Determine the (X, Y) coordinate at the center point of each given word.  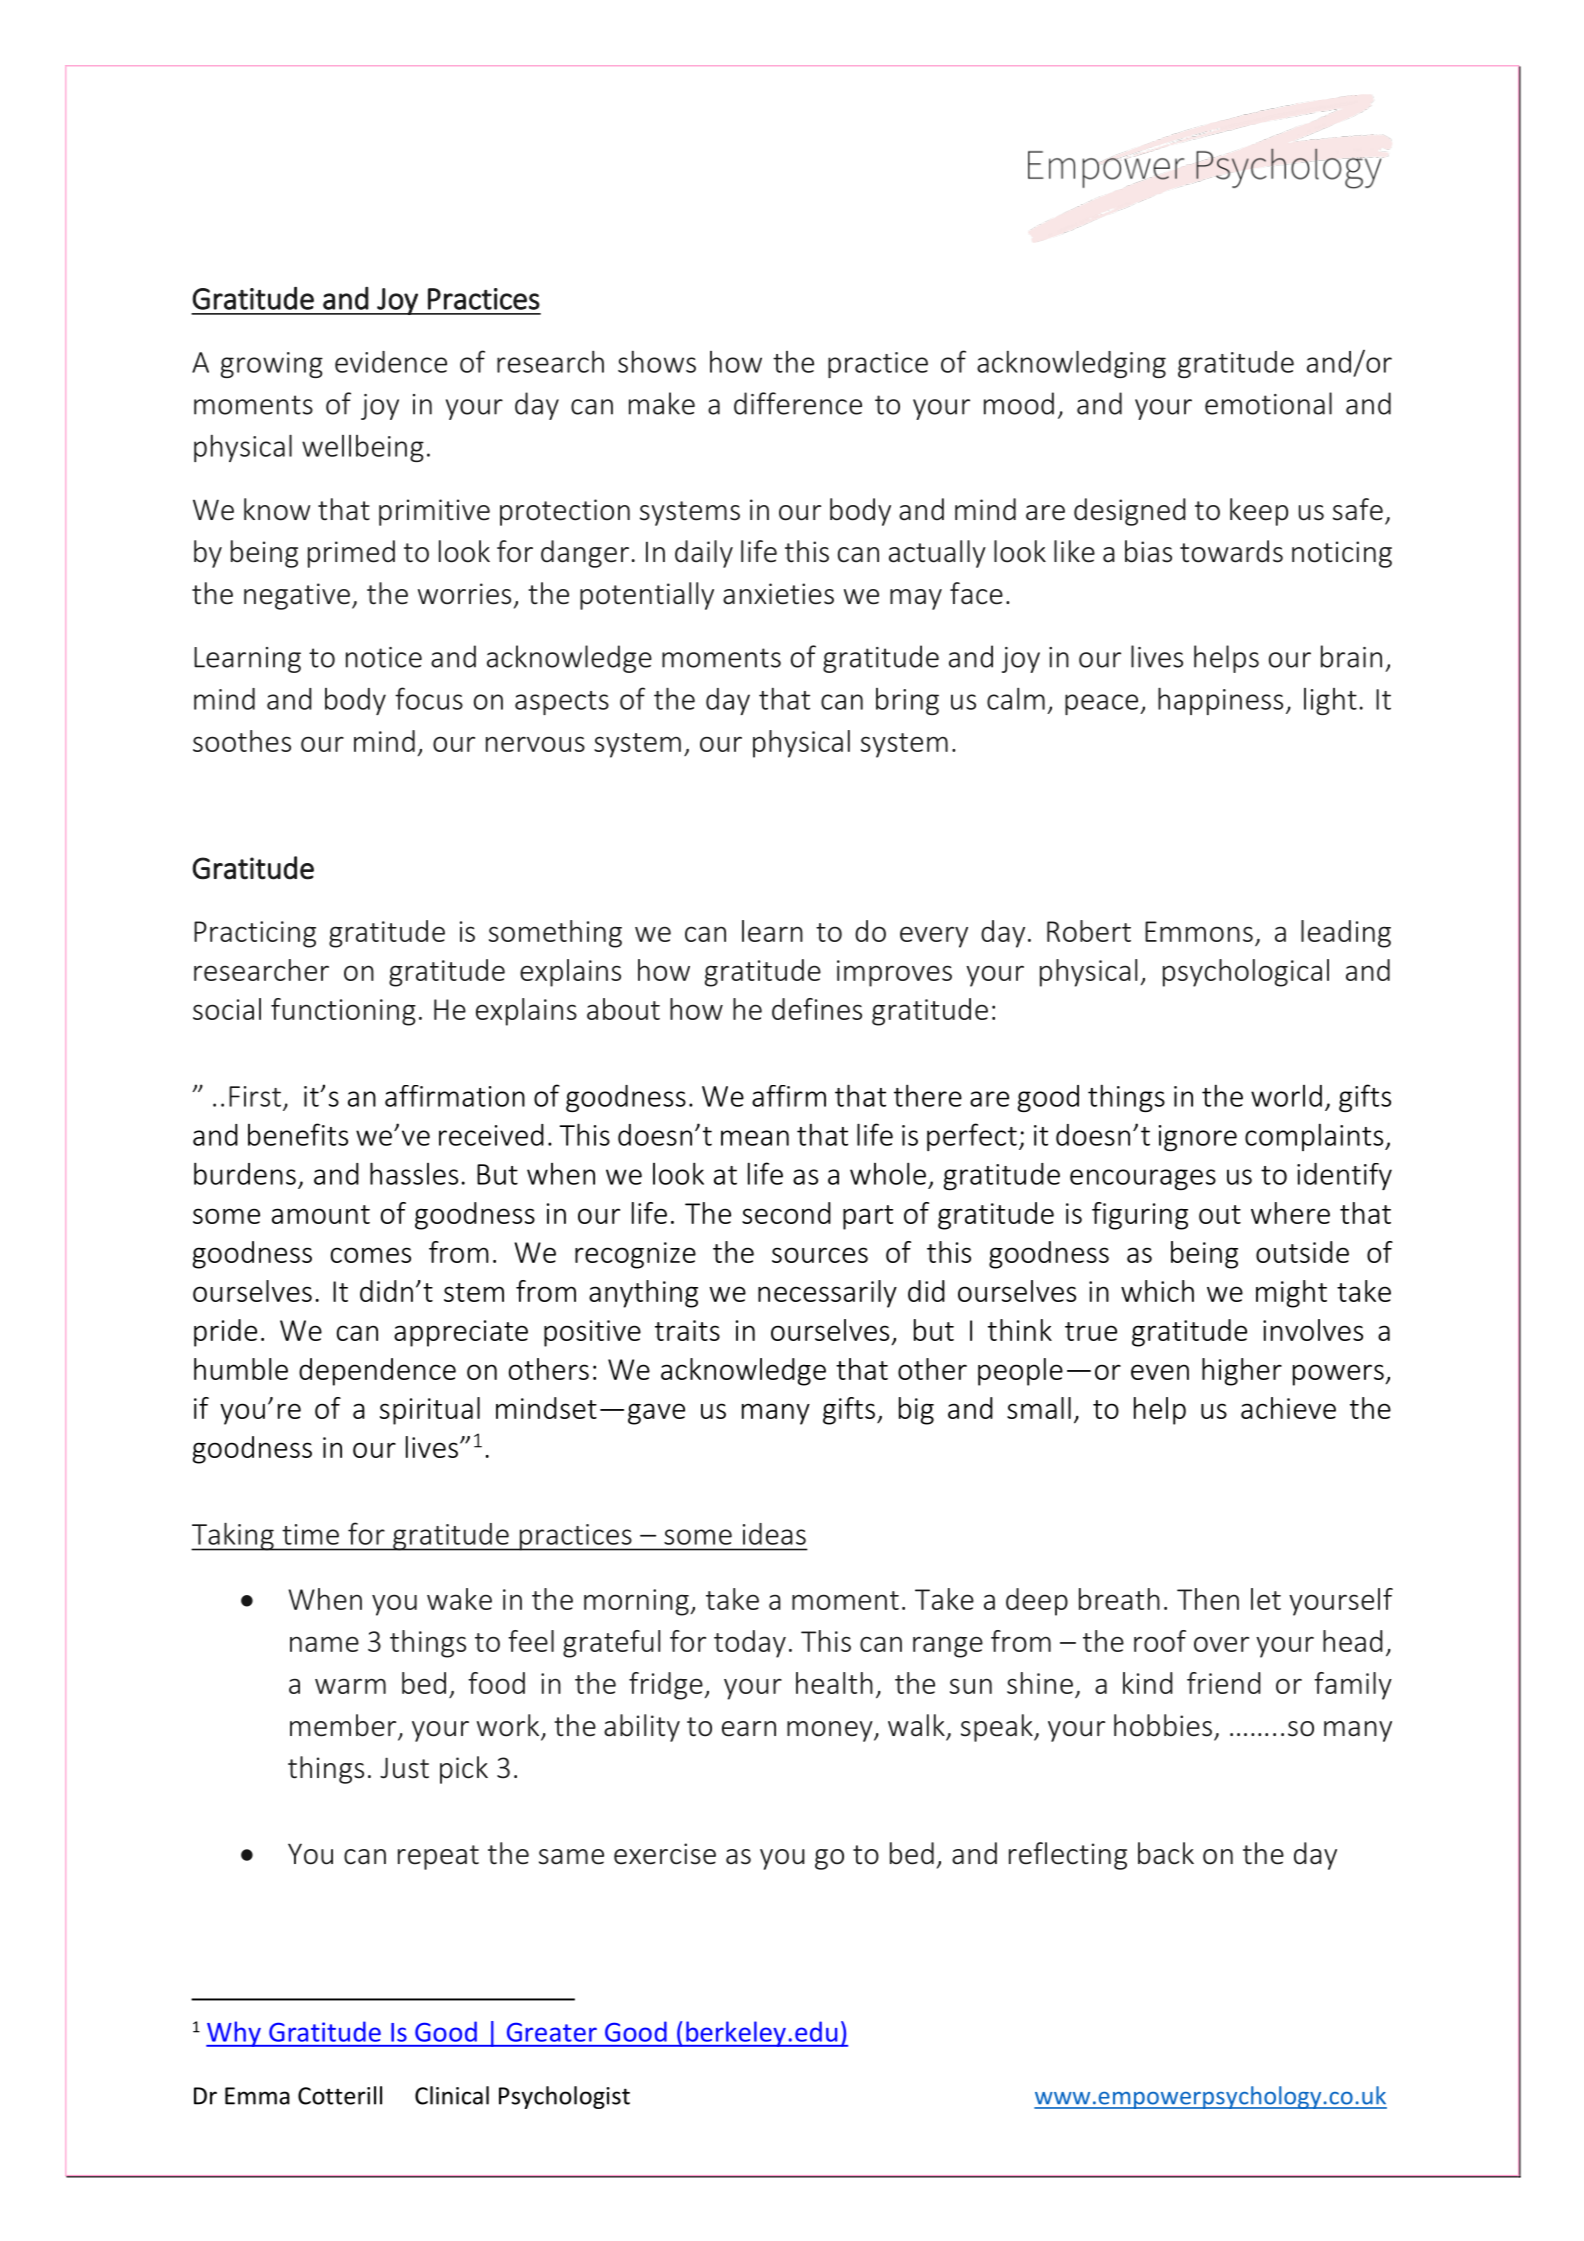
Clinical (452, 2095)
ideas (774, 1534)
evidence (391, 362)
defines (817, 1009)
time (310, 1534)
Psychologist (564, 2097)
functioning (343, 1012)
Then (1208, 1599)
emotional (1268, 403)
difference (798, 403)
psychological (1246, 973)
